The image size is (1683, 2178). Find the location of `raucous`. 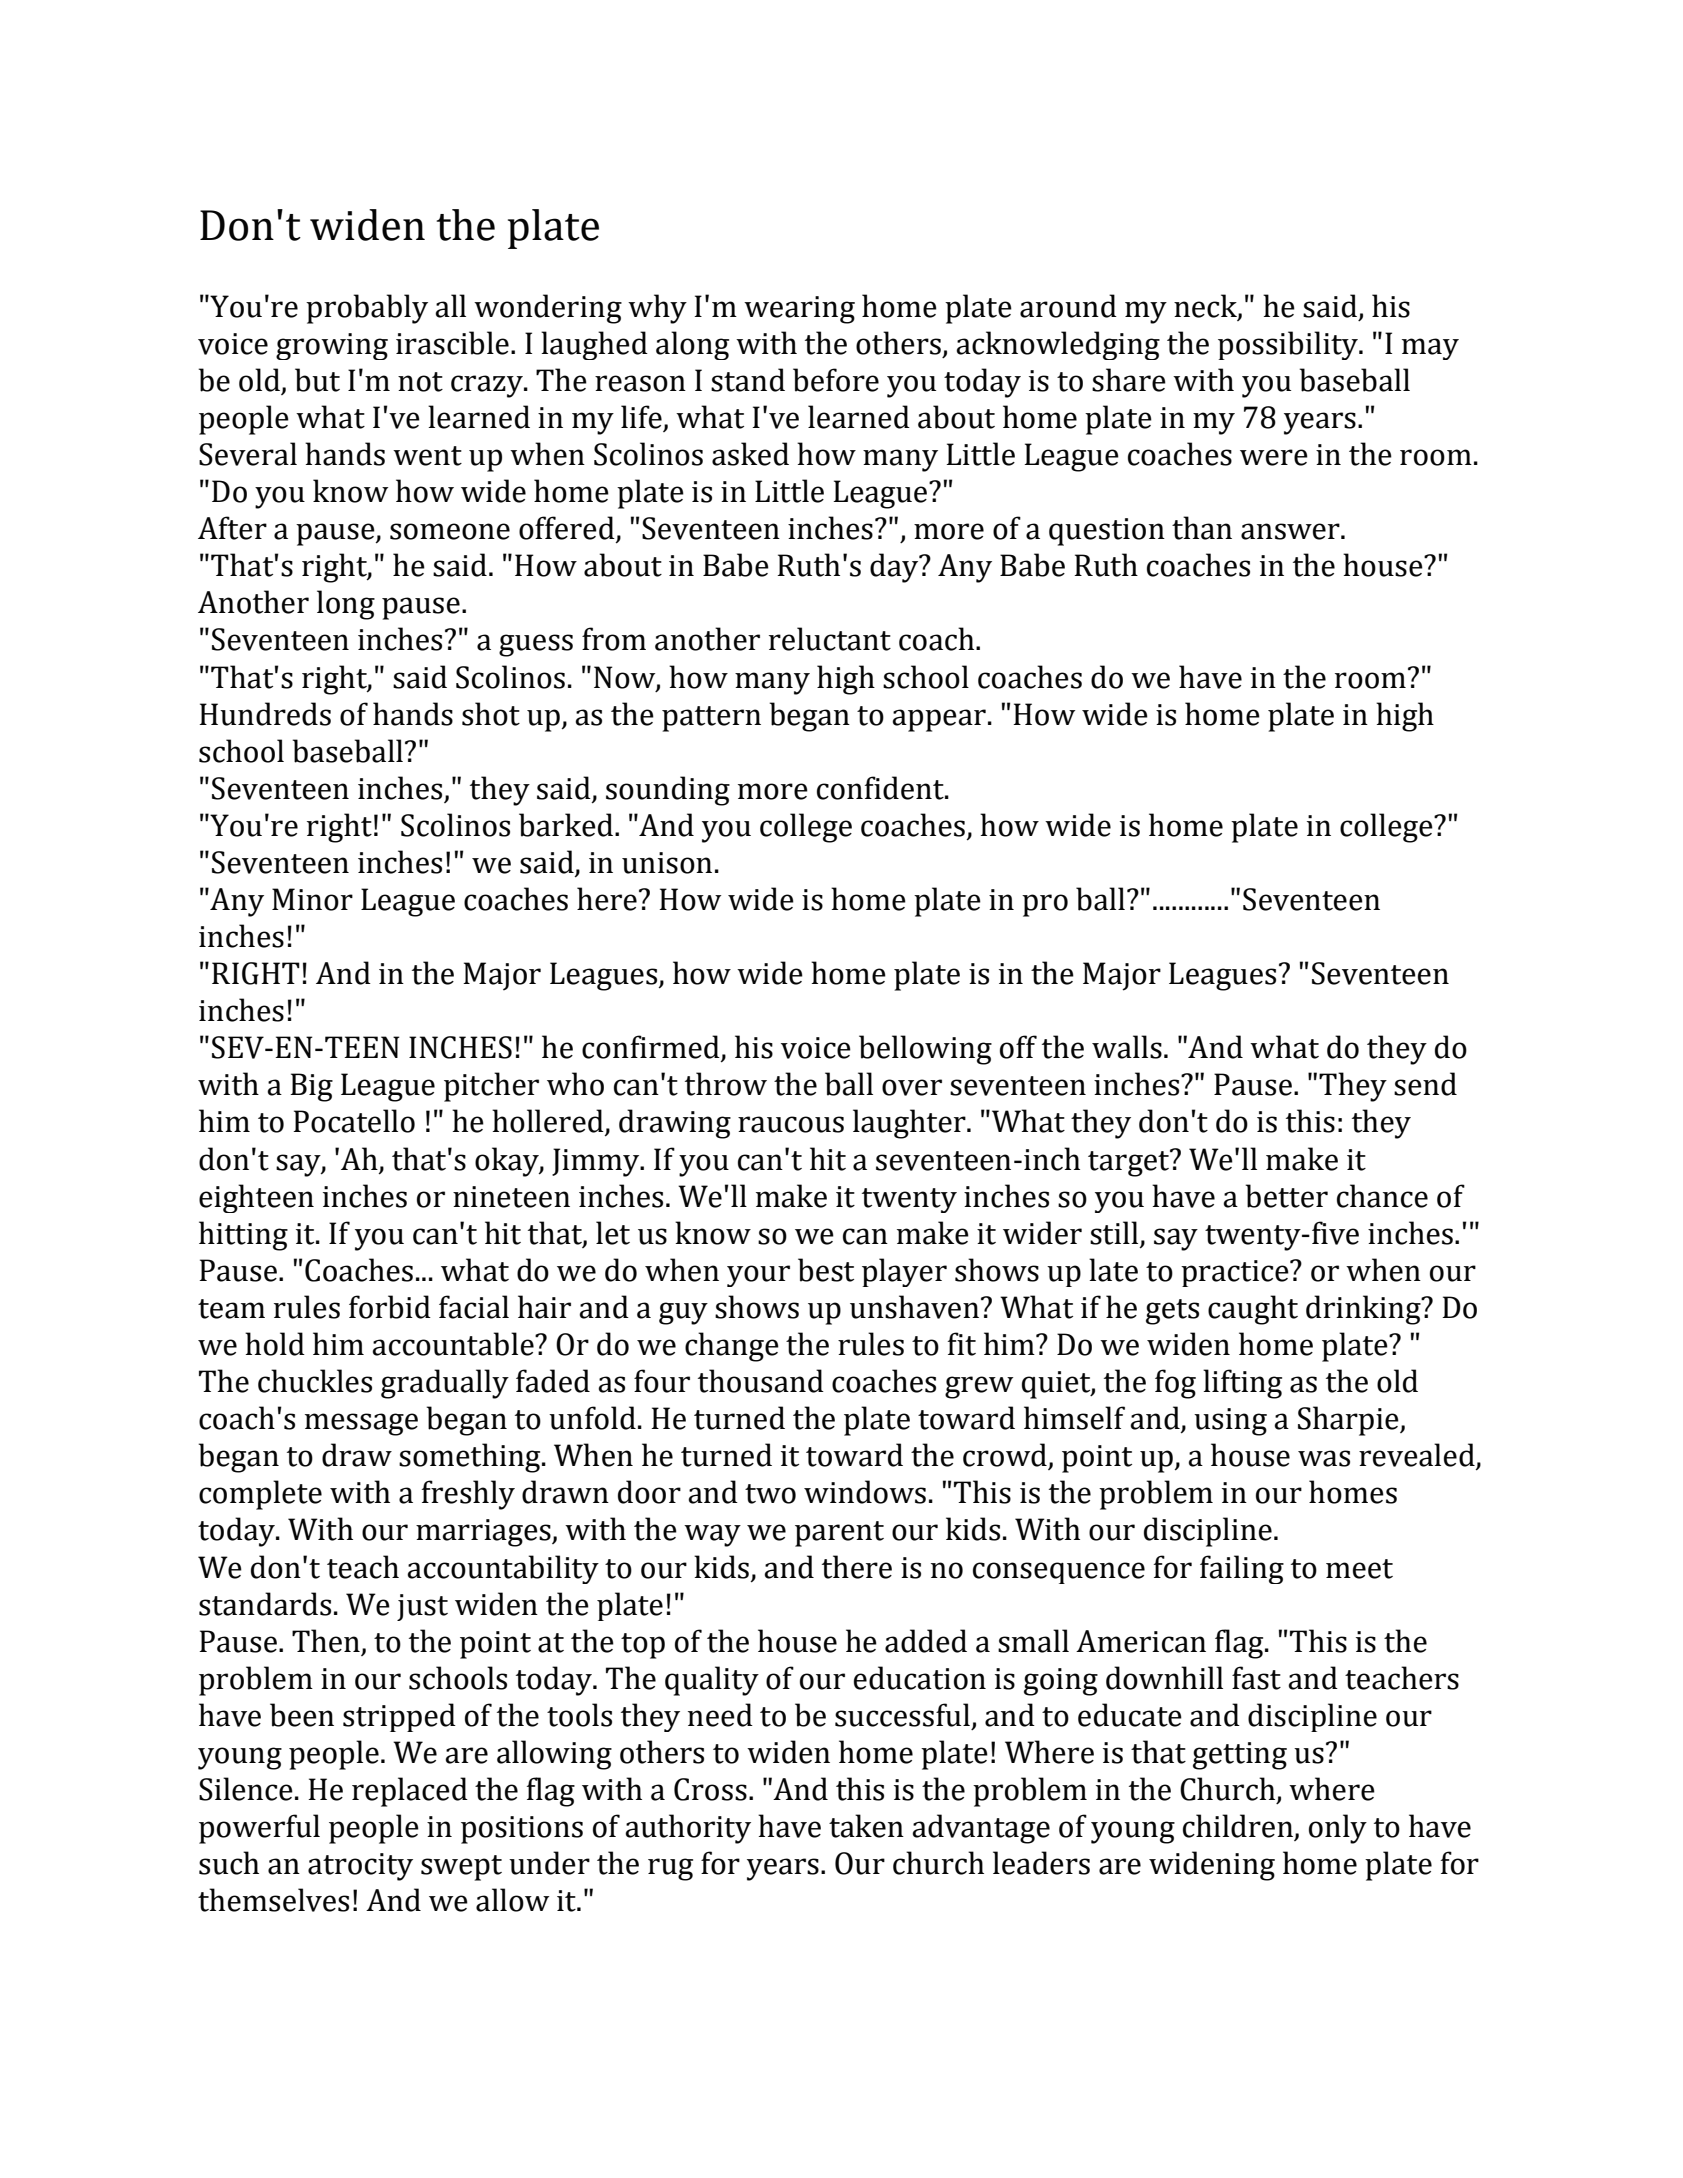

raucous is located at coordinates (791, 1124).
